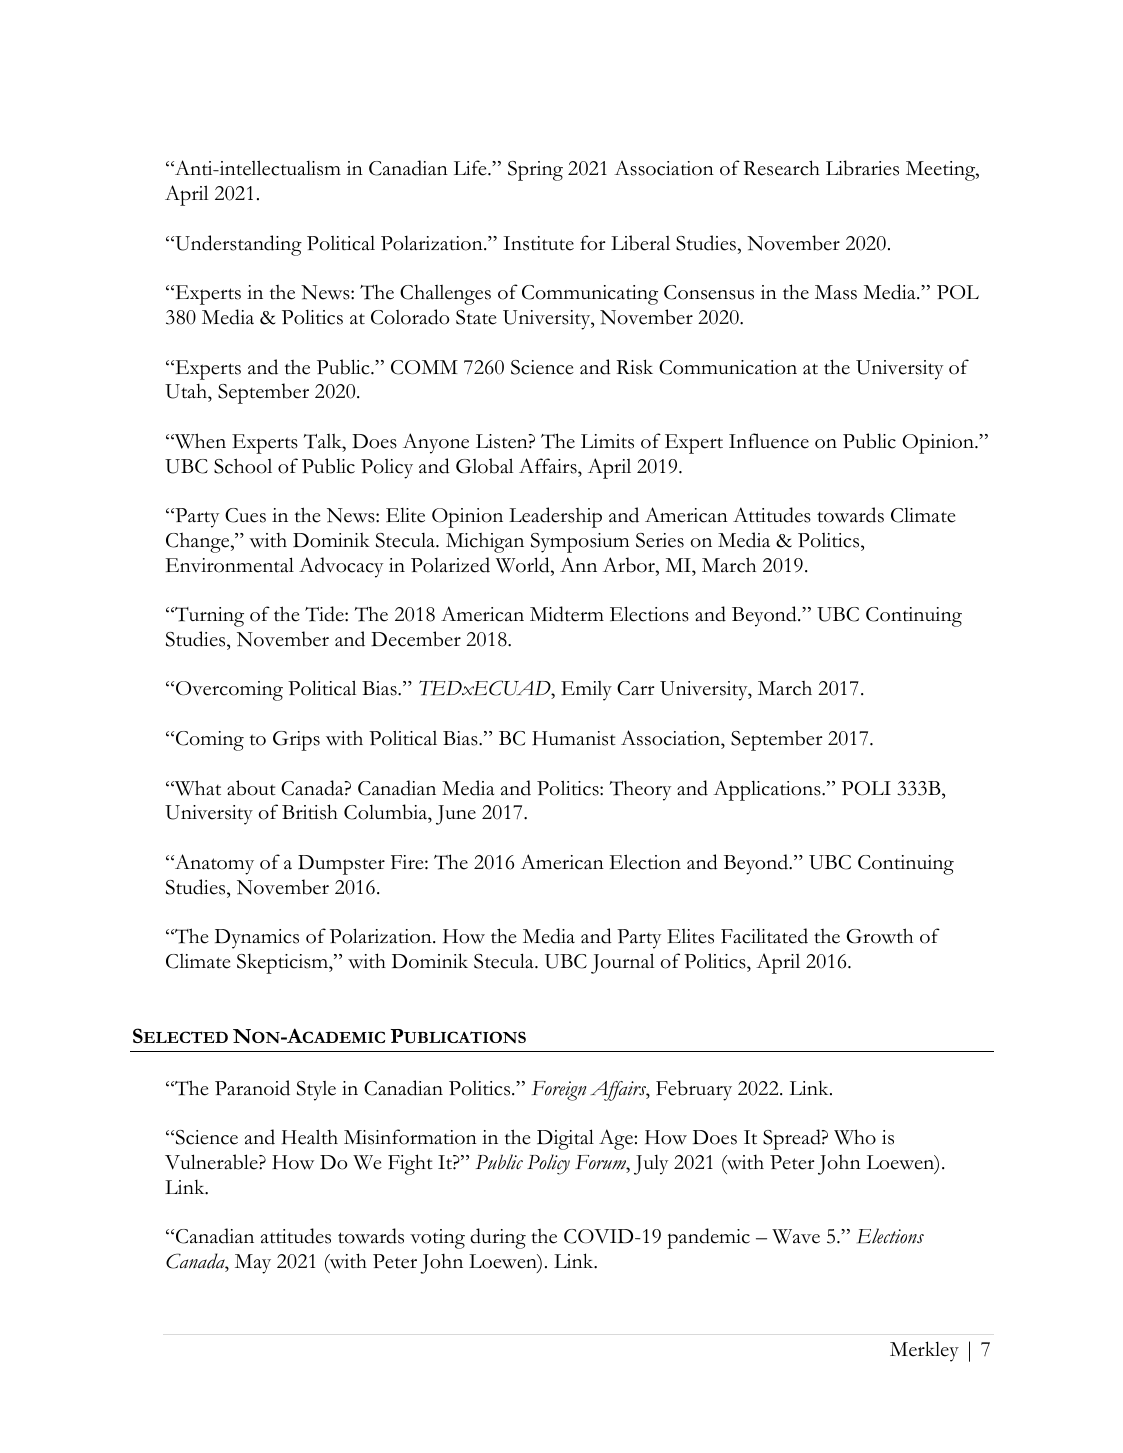  I want to click on during, so click(498, 1238).
